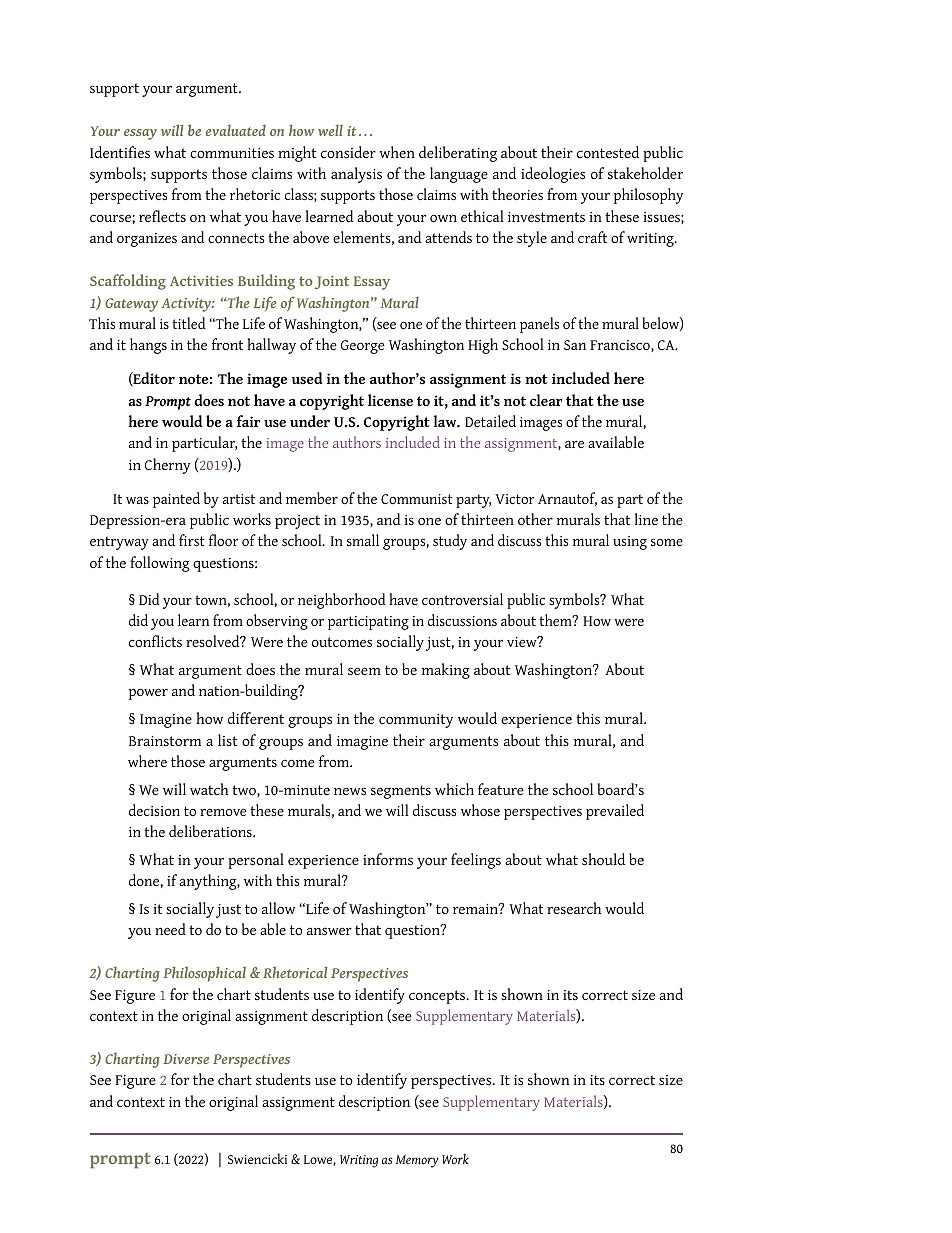  What do you see at coordinates (417, 1161) in the screenshot?
I see `Memory` at bounding box center [417, 1161].
